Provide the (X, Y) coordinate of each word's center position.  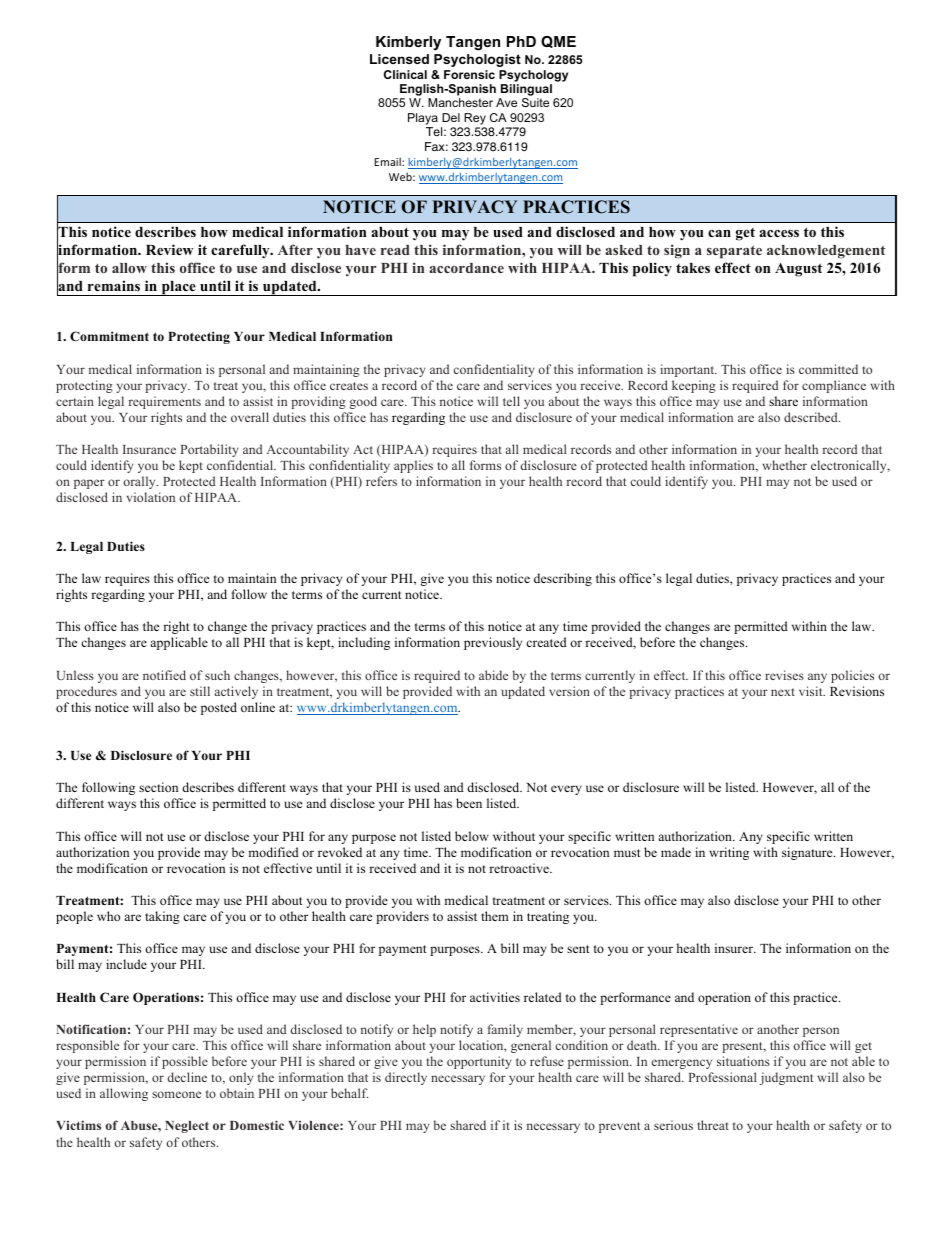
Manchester (460, 102)
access (779, 233)
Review (169, 249)
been (469, 803)
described (812, 417)
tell (511, 401)
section (158, 787)
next (783, 692)
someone (176, 1094)
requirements (165, 402)
